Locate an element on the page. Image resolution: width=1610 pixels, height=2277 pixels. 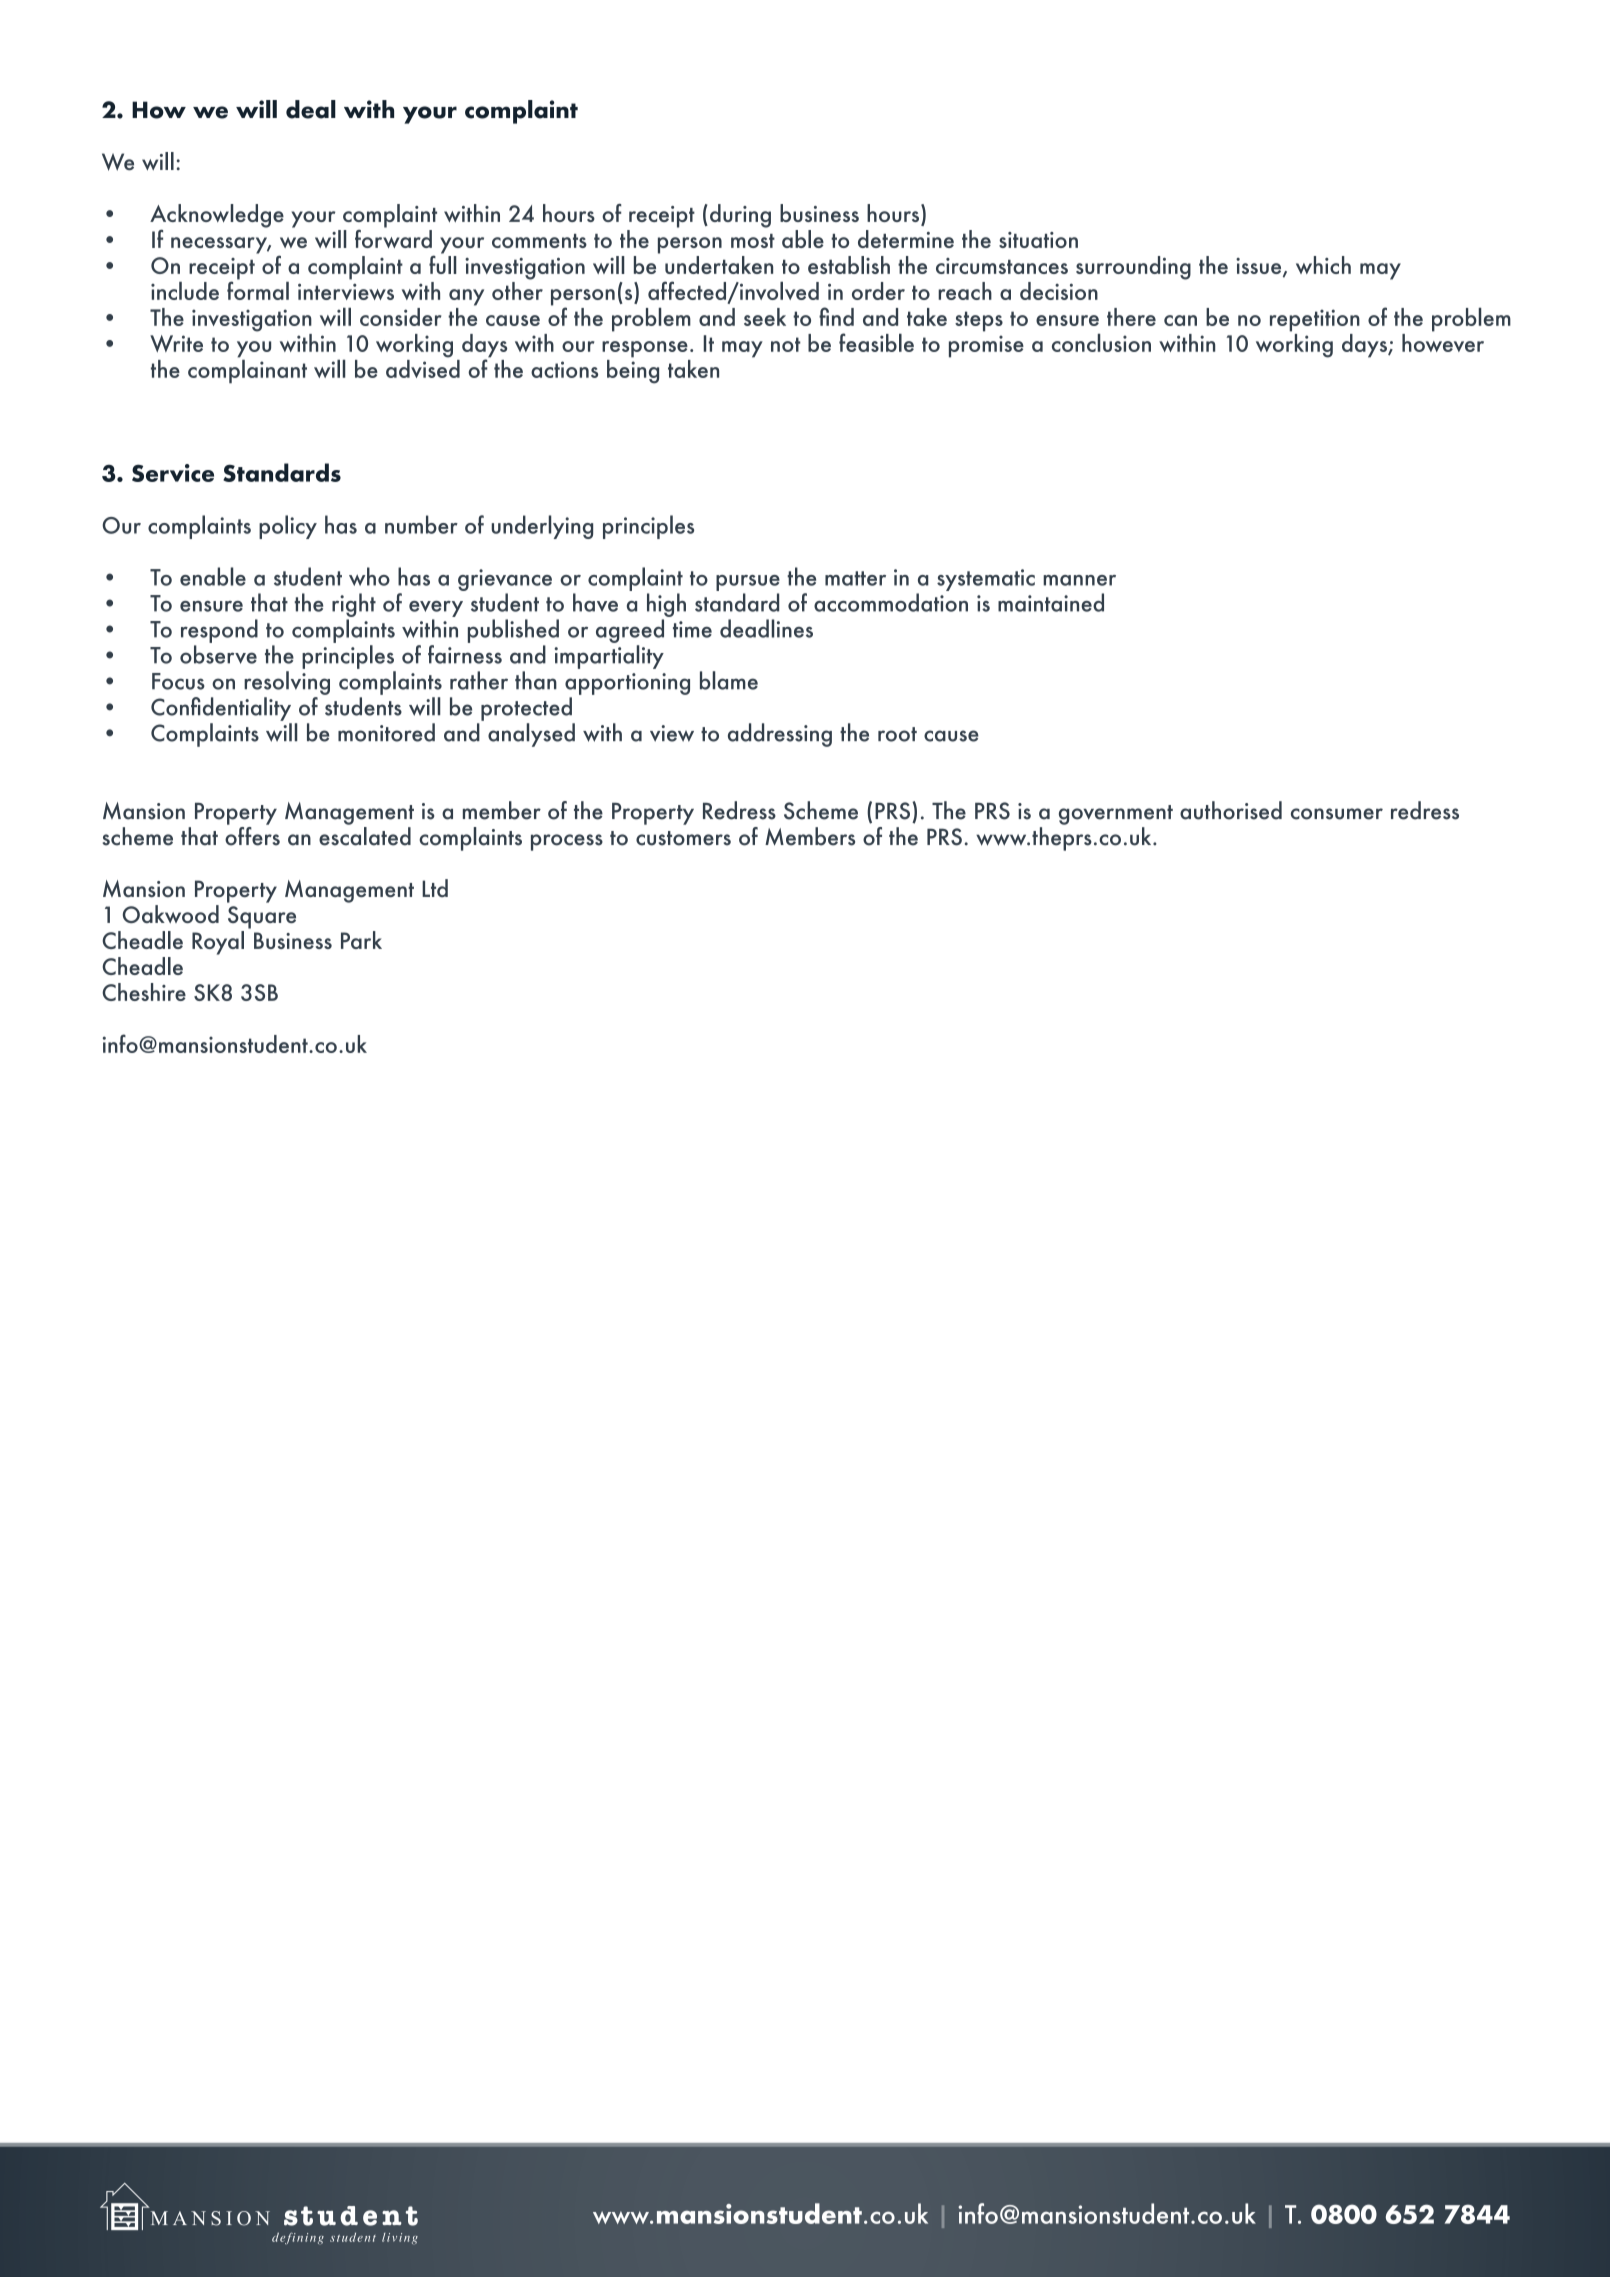
policy is located at coordinates (288, 527).
